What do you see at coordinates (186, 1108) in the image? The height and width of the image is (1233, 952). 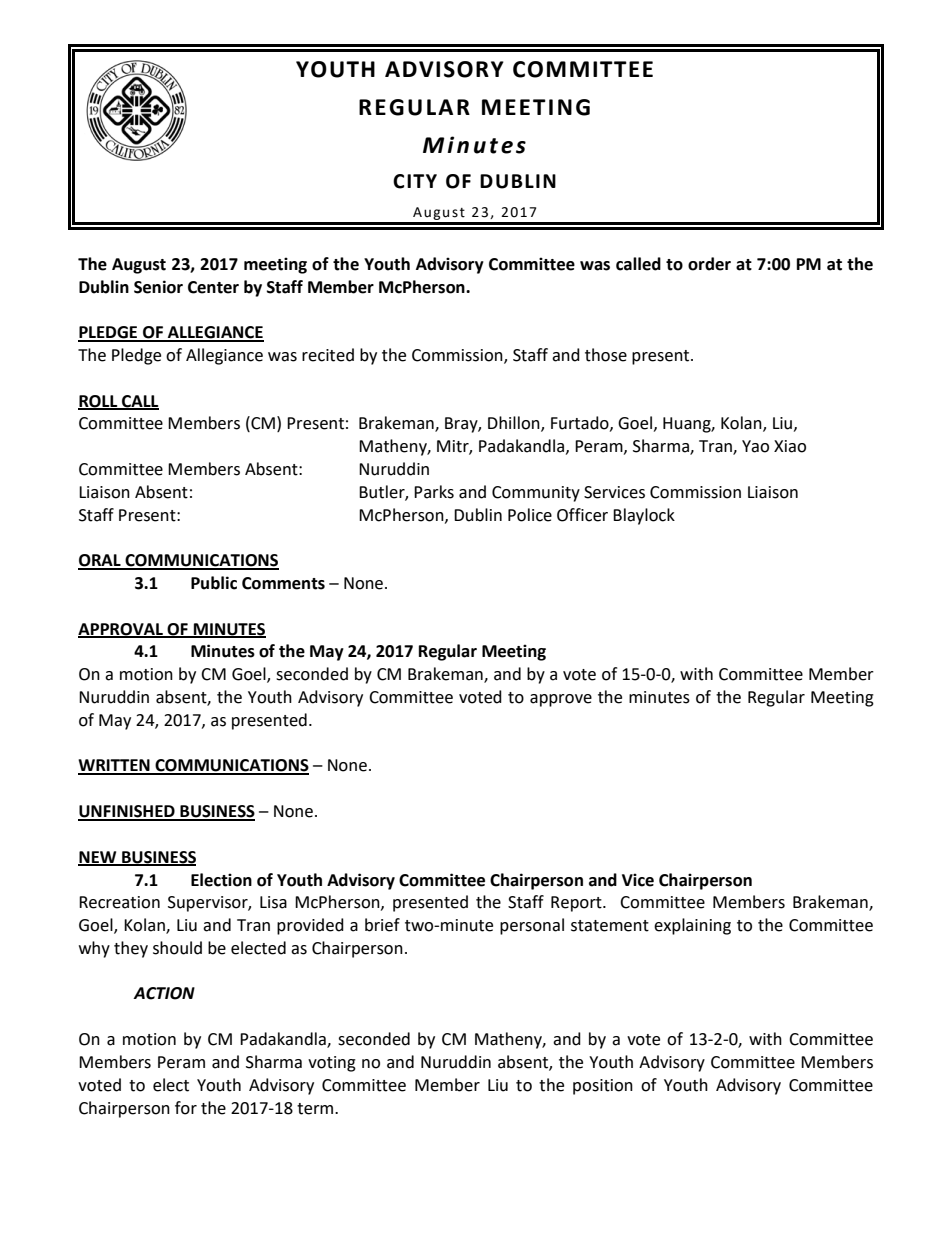 I see `for` at bounding box center [186, 1108].
